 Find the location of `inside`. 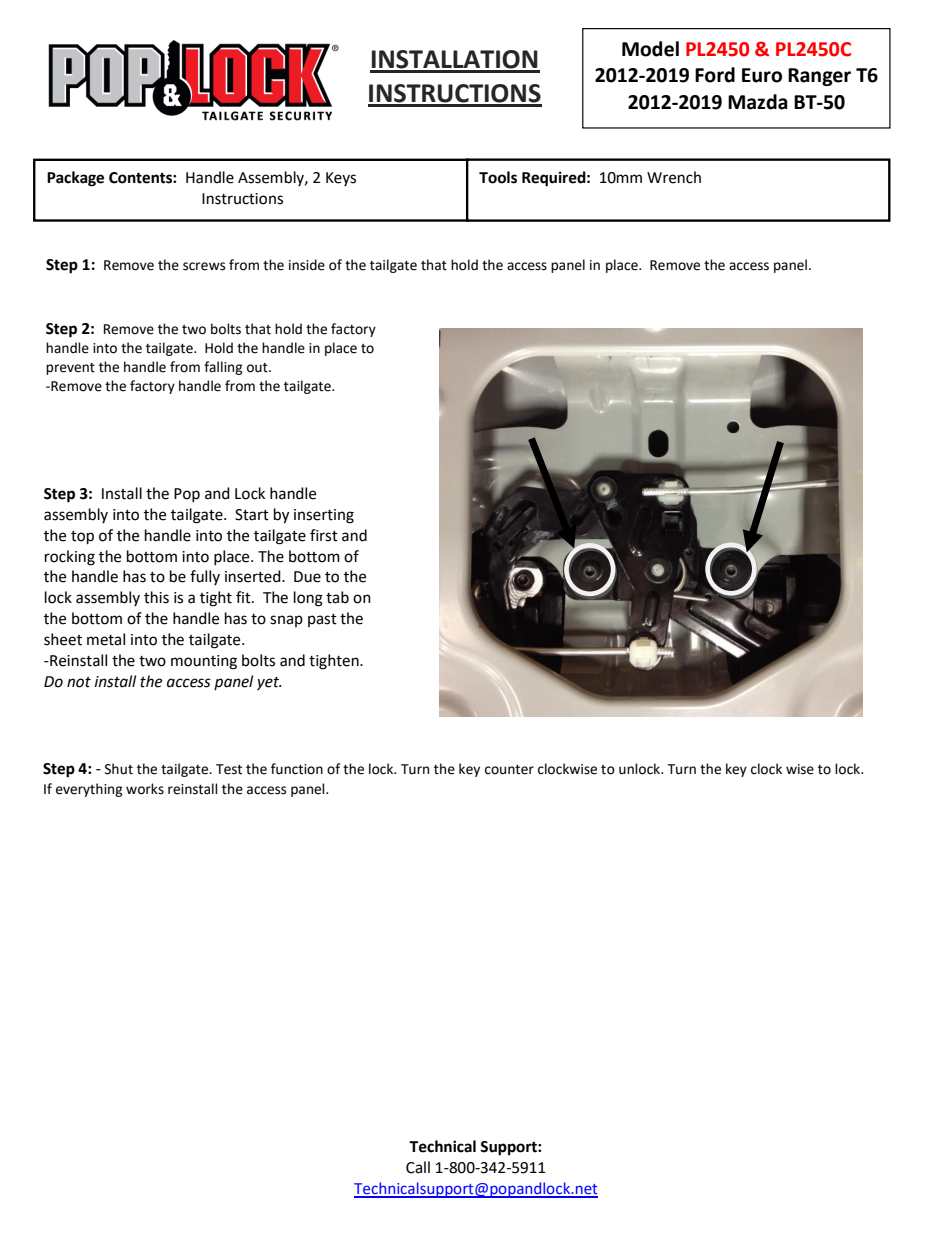

inside is located at coordinates (307, 265).
